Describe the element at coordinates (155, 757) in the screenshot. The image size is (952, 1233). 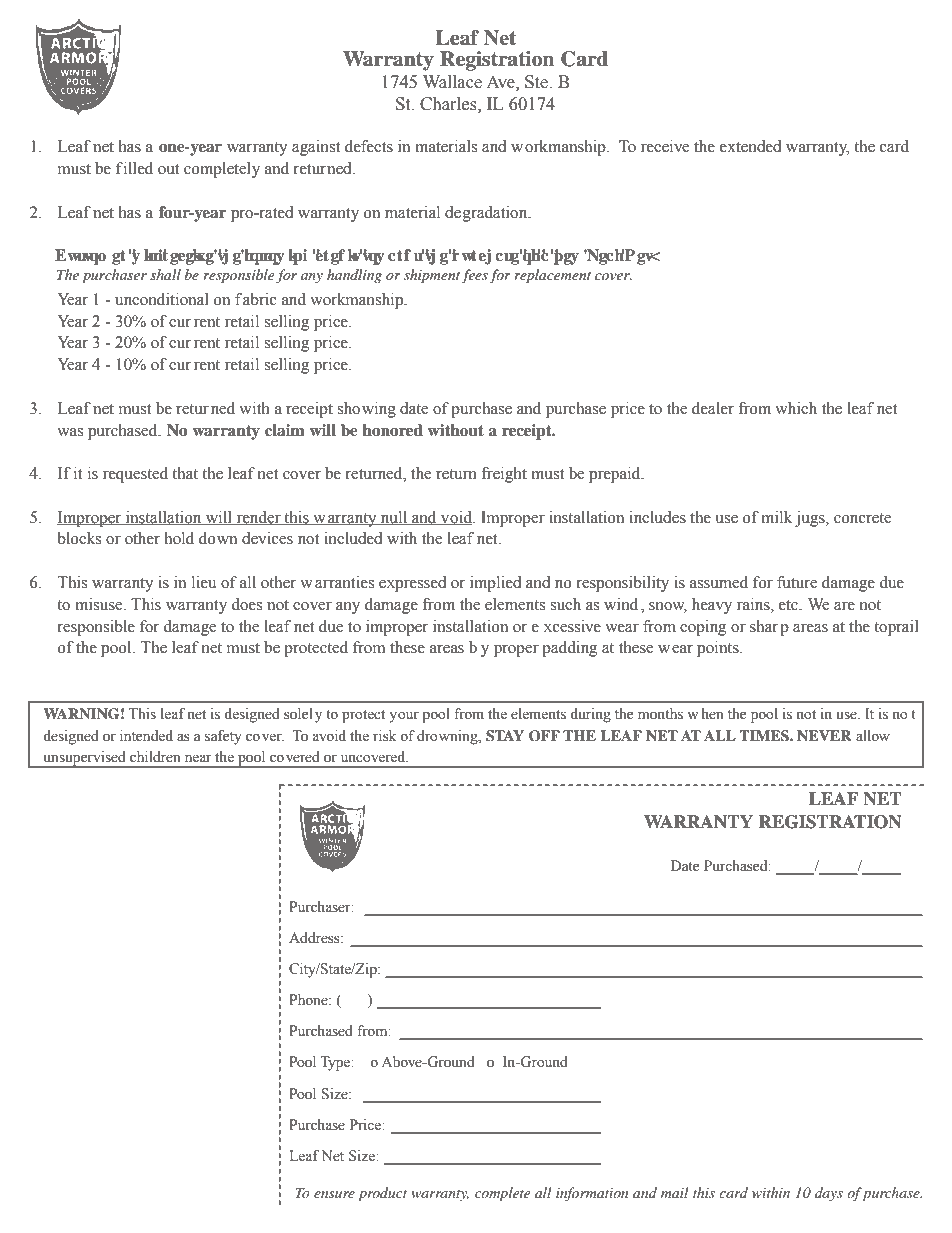
I see `children` at that location.
